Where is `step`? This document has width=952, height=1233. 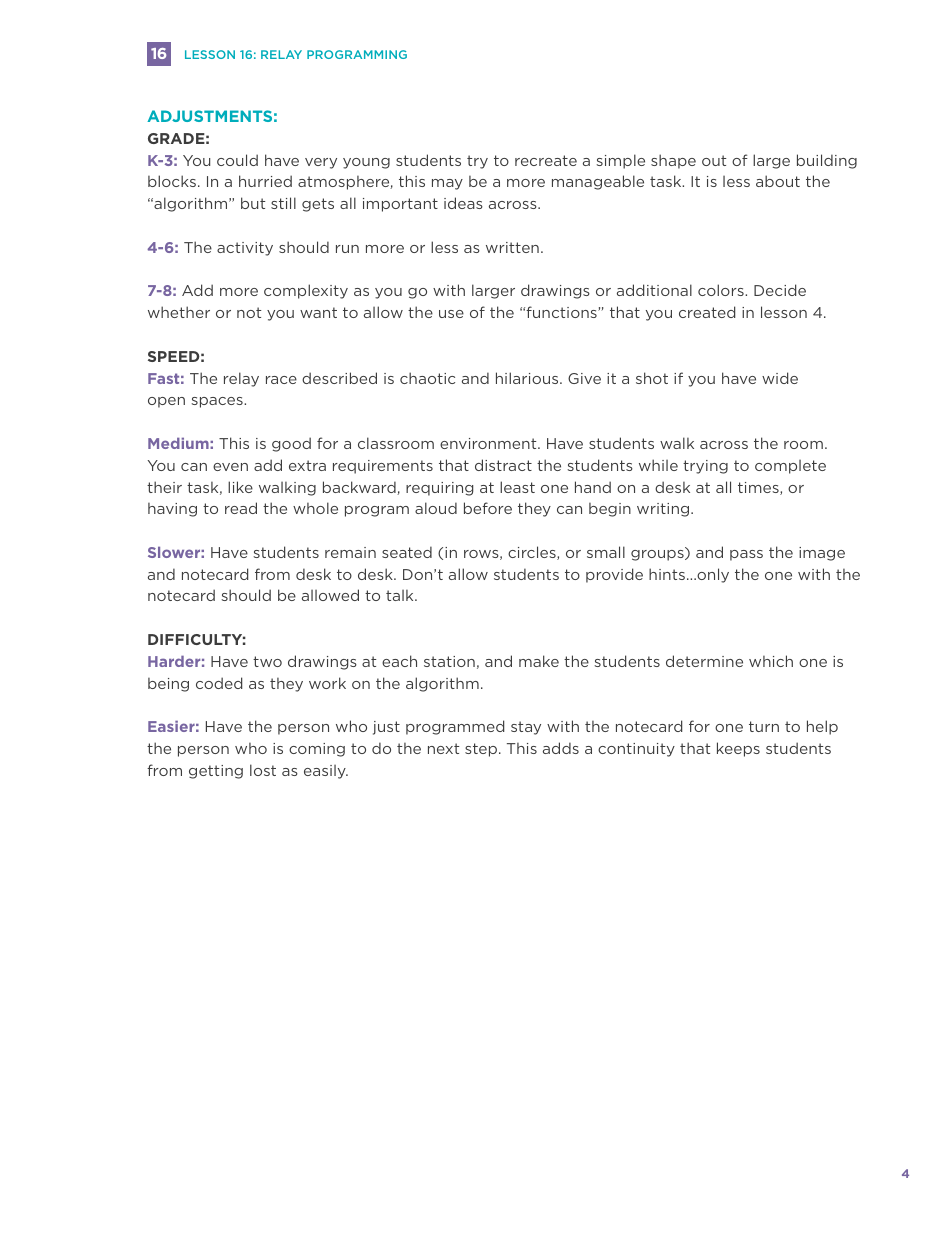
step is located at coordinates (482, 750).
